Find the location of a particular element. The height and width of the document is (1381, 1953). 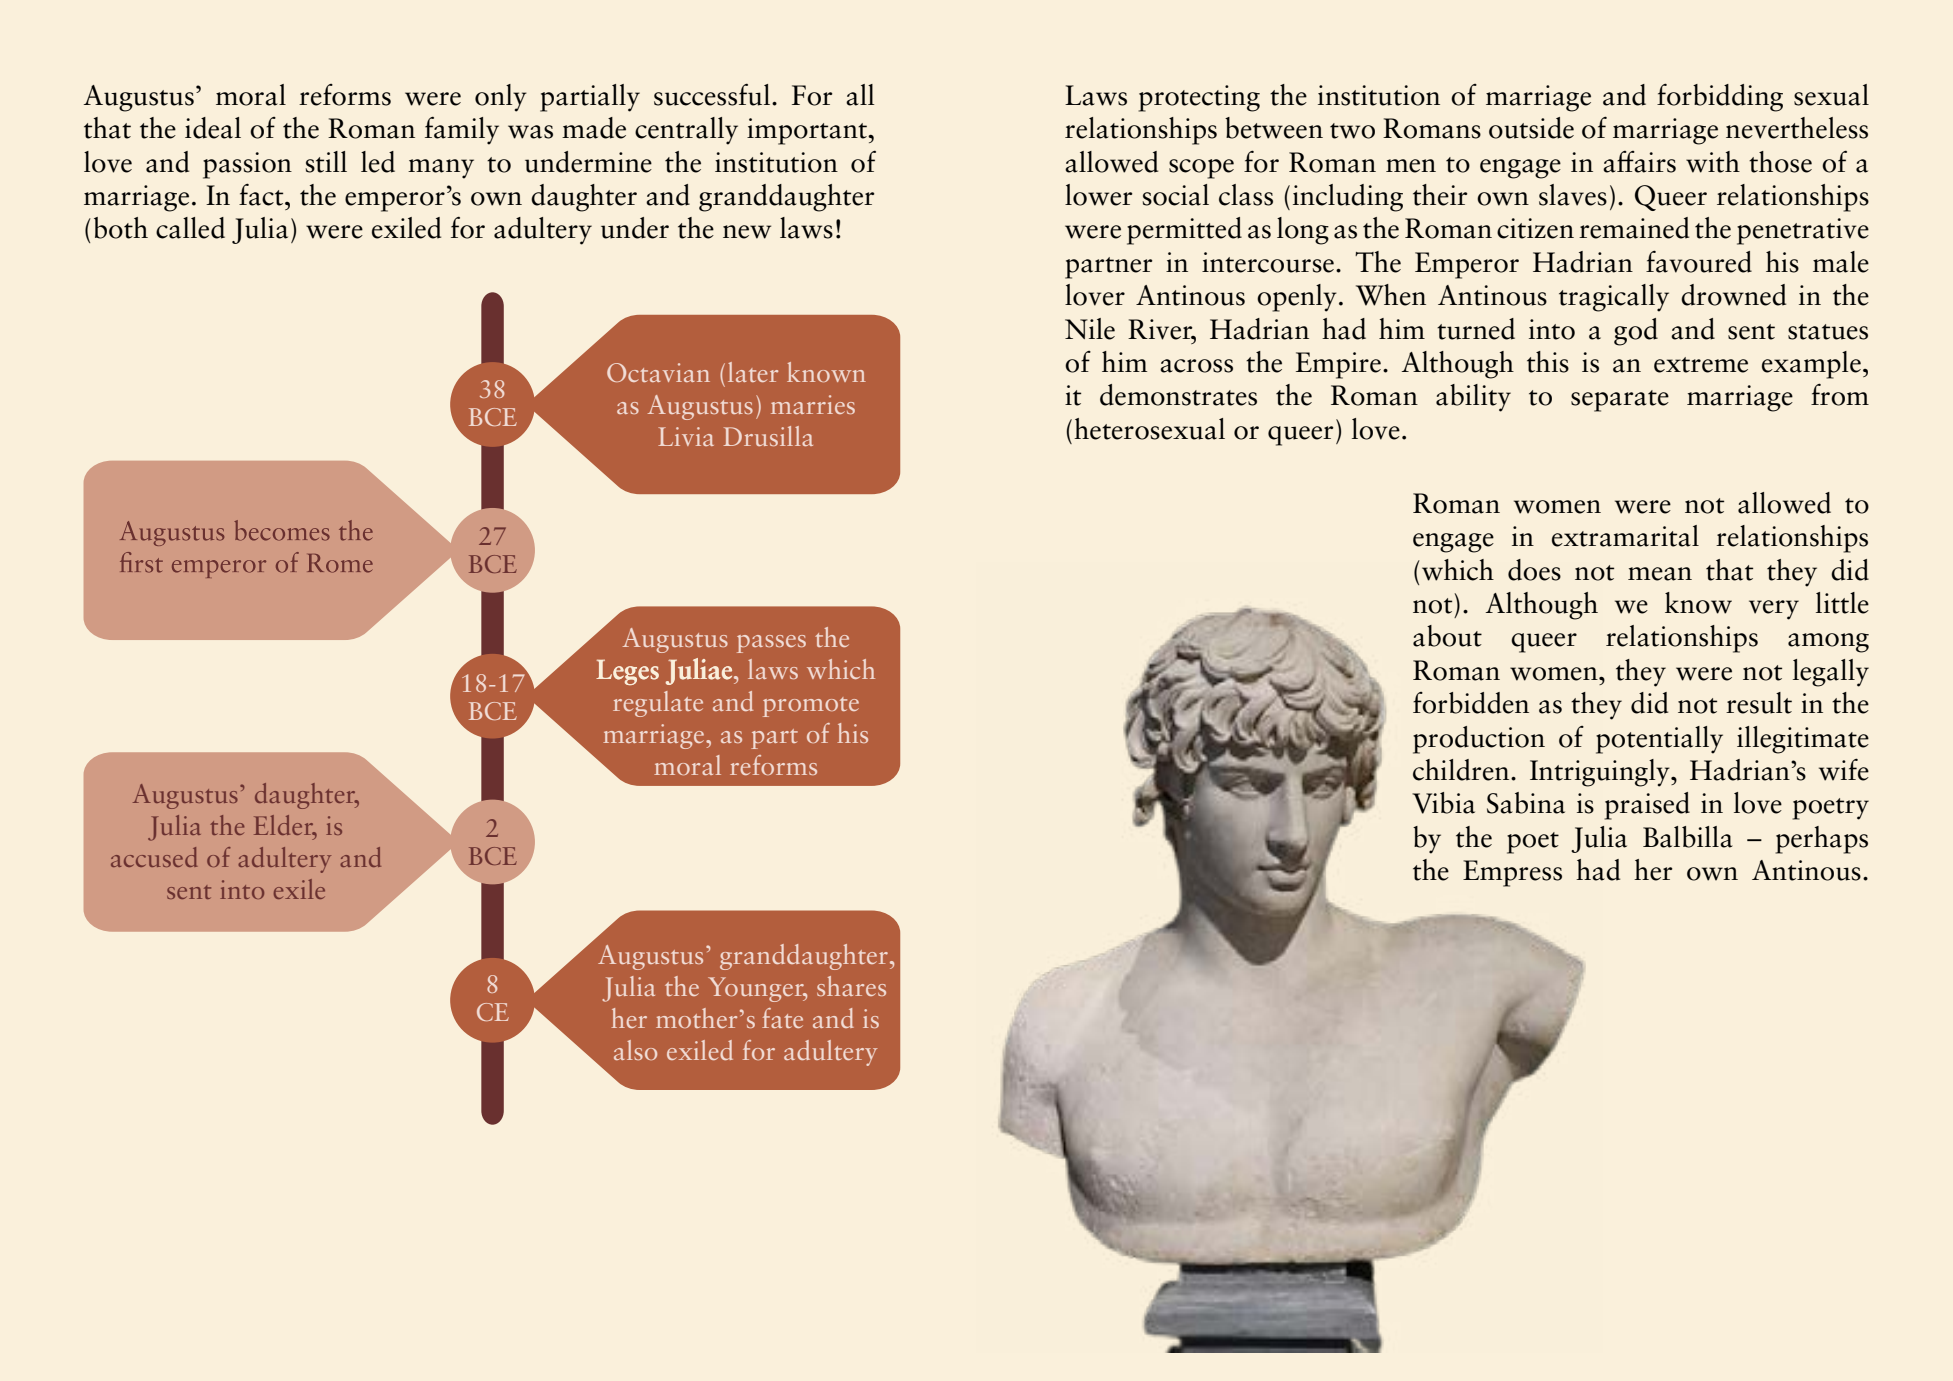

regulate is located at coordinates (658, 704).
